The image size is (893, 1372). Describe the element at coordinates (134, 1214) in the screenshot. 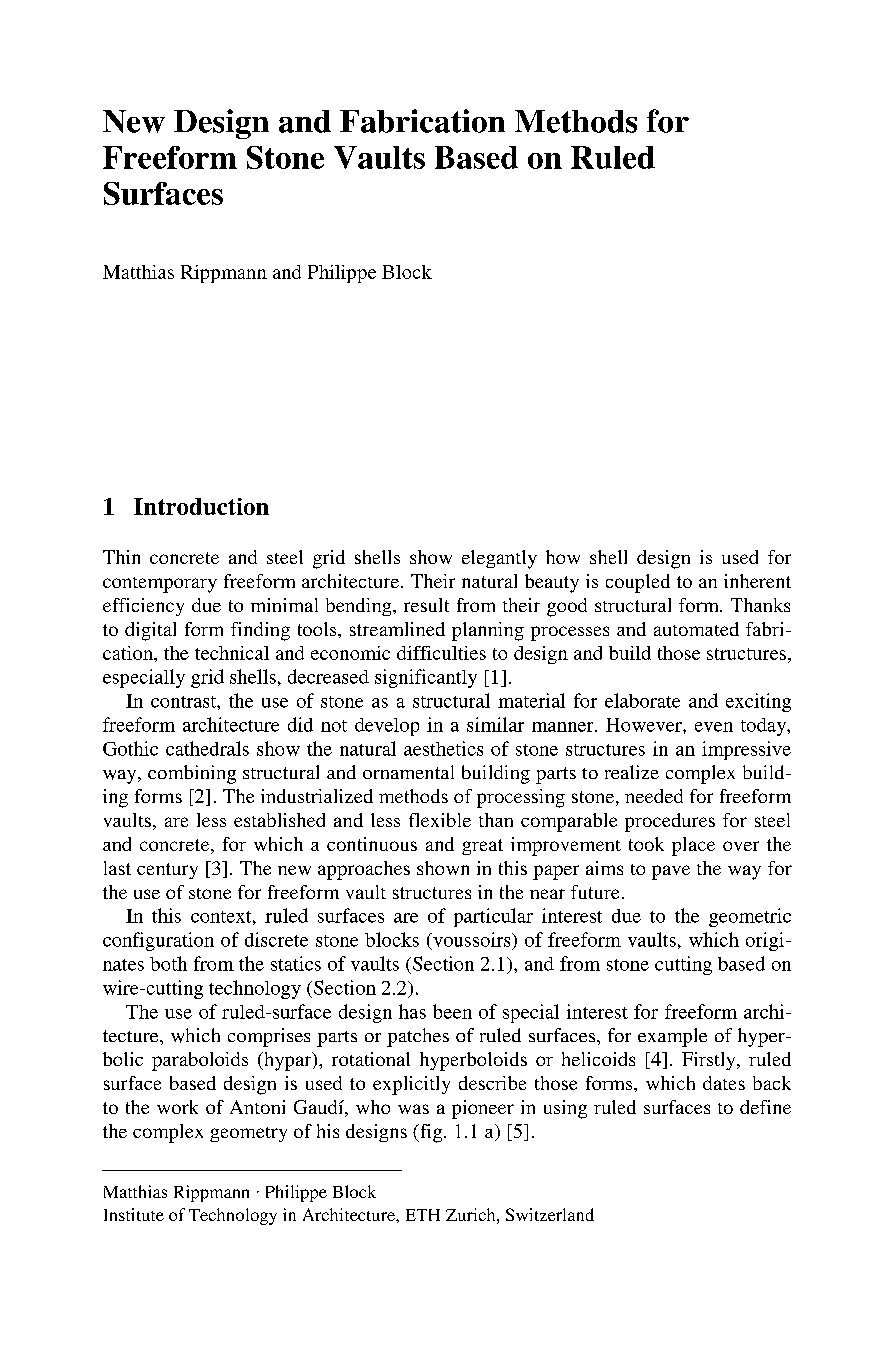

I see `Institute` at that location.
